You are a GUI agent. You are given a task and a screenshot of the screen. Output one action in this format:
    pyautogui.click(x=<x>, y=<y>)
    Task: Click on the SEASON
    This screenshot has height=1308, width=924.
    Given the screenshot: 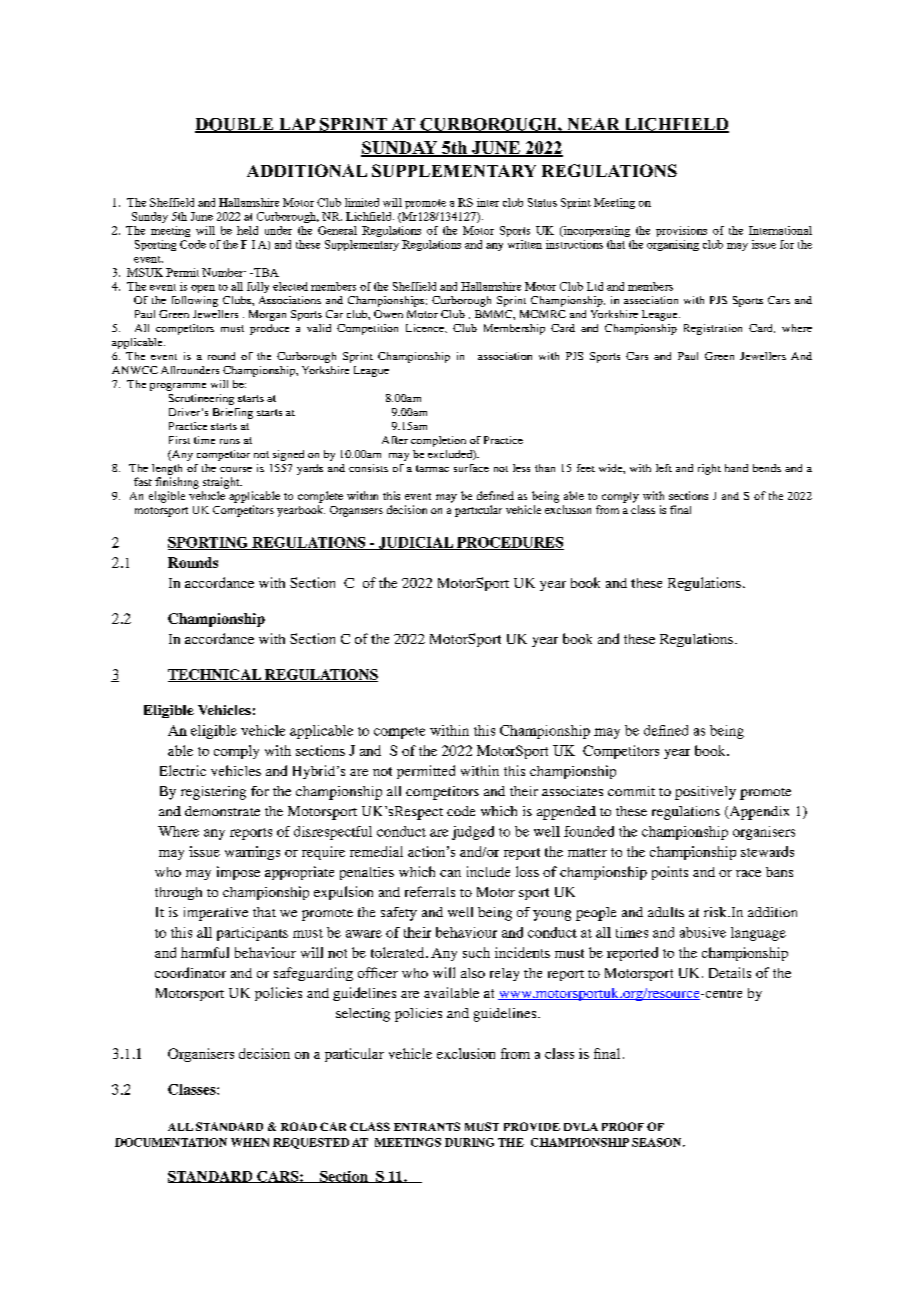 What is the action you would take?
    pyautogui.click(x=658, y=1142)
